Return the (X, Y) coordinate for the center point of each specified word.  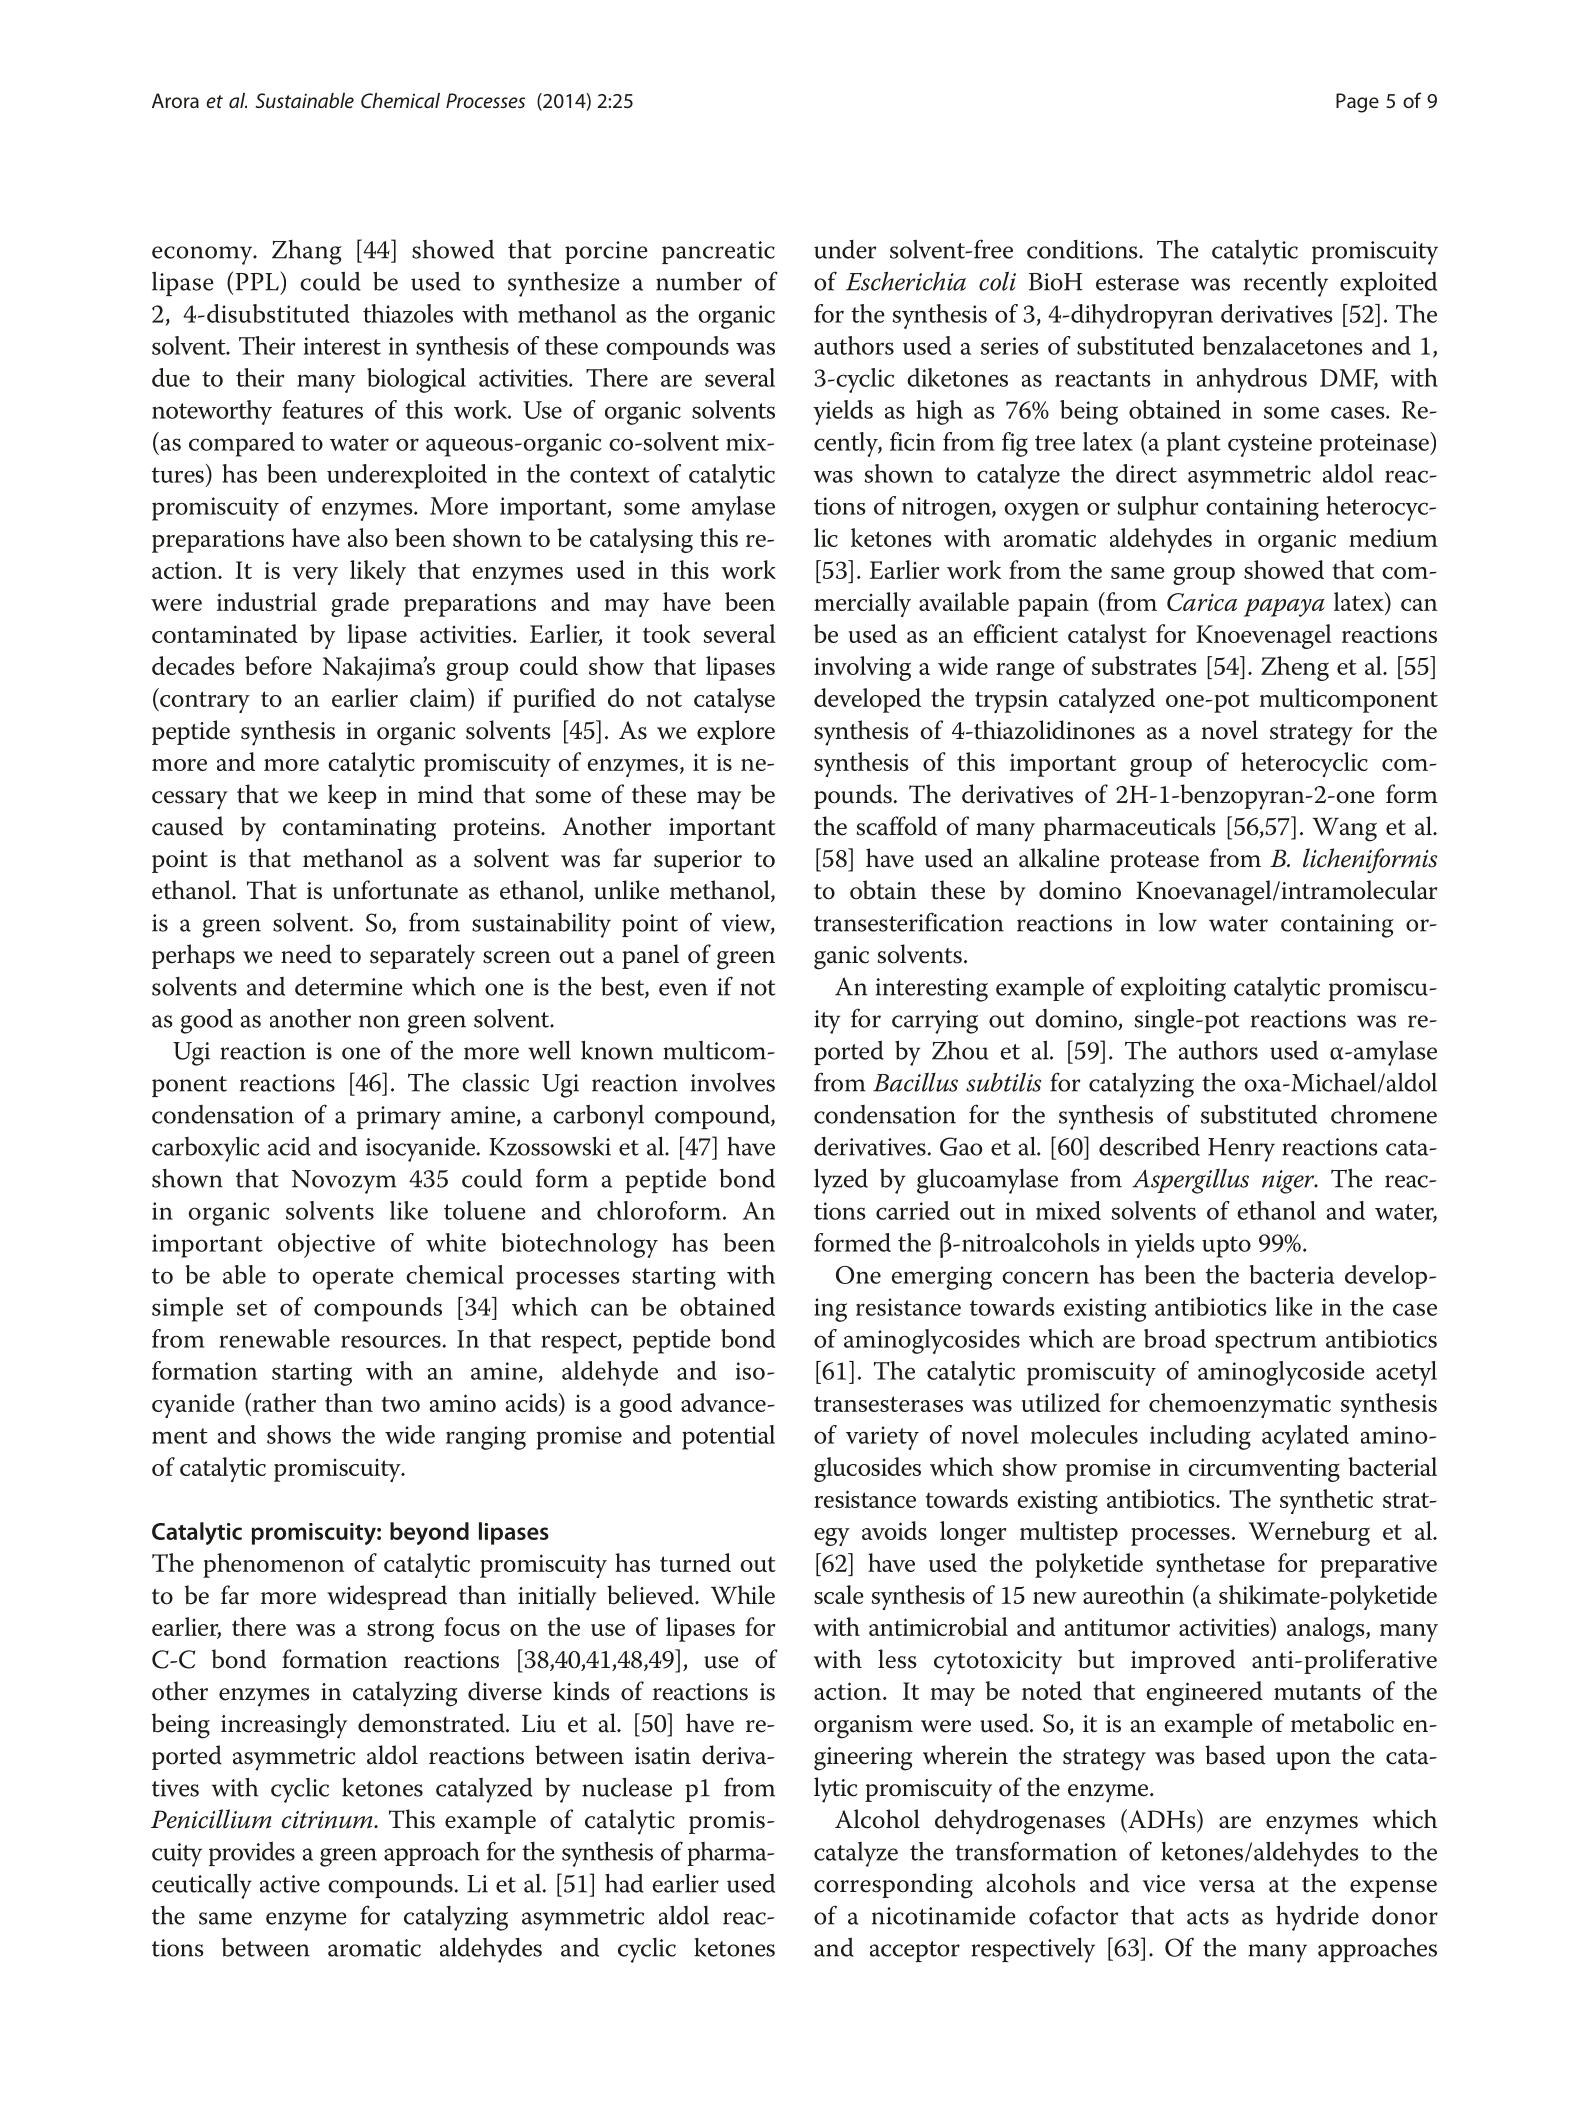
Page (1357, 103)
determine (349, 986)
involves (733, 1082)
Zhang (307, 252)
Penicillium (211, 1819)
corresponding (893, 1886)
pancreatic (718, 252)
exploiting (1173, 989)
